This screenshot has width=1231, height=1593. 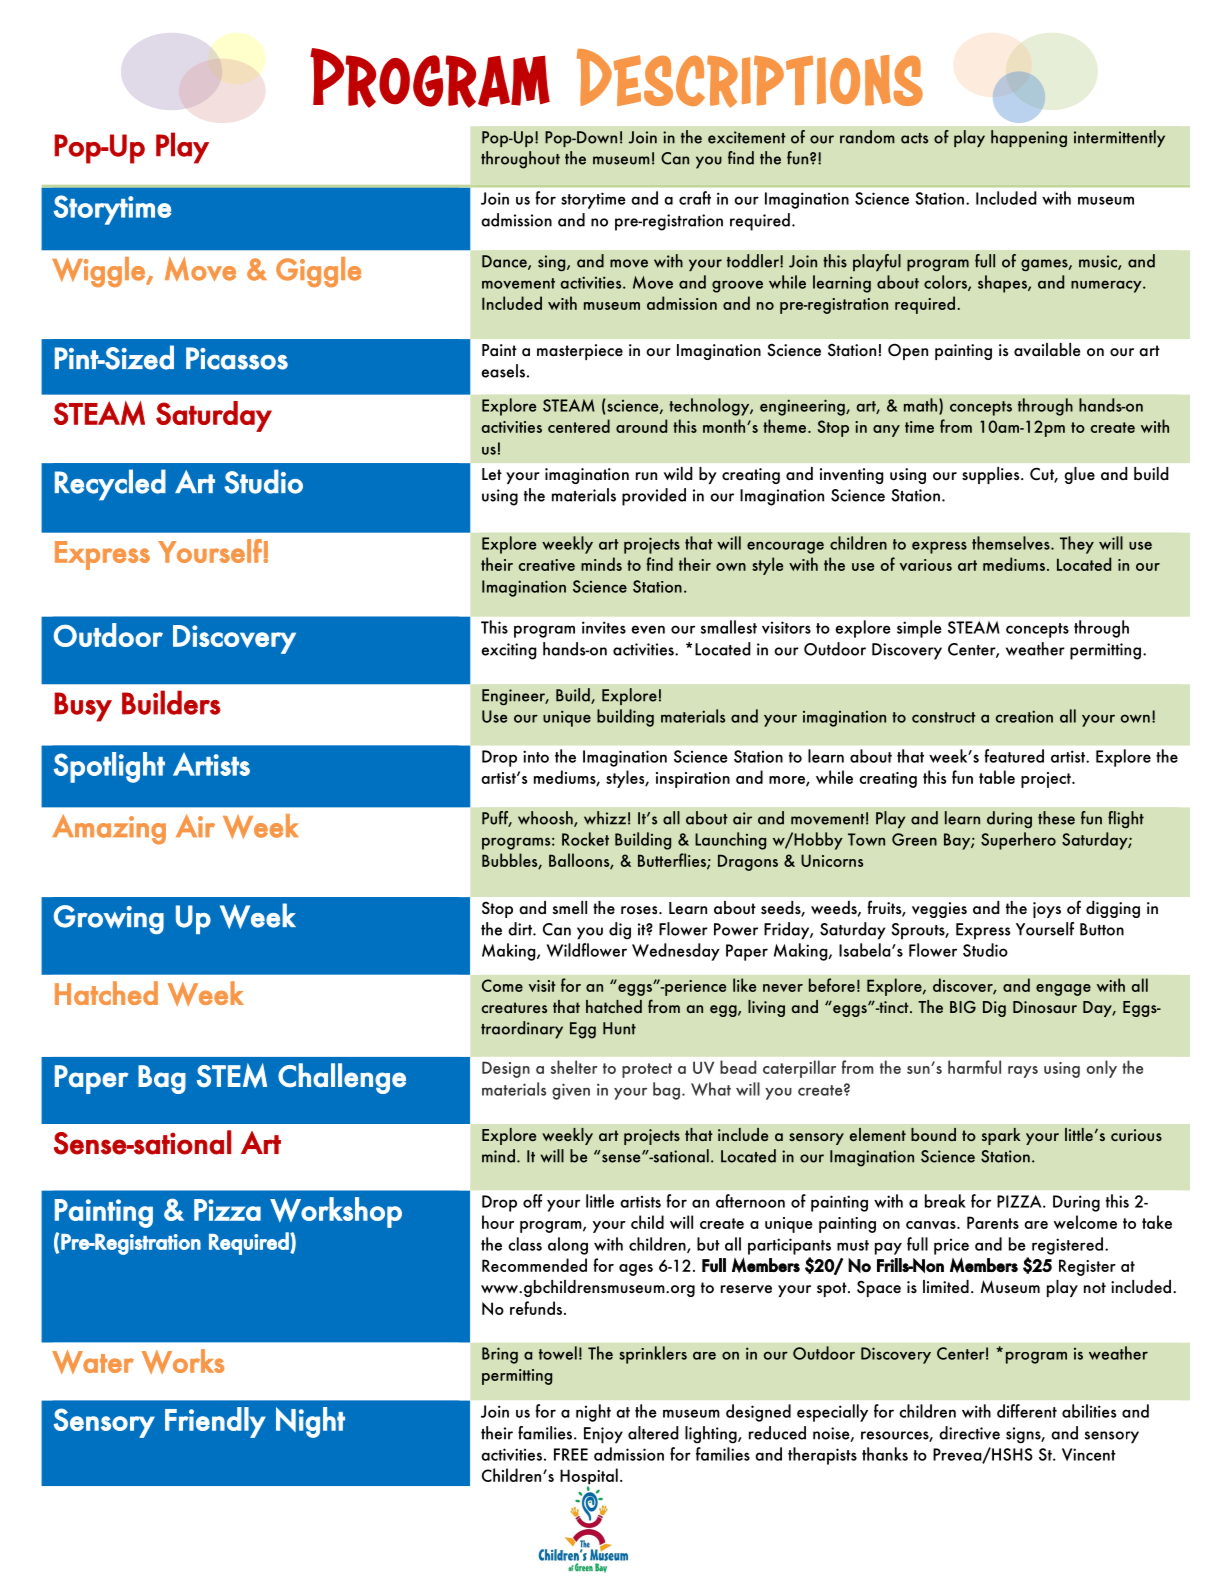 I want to click on off, so click(x=532, y=1201).
